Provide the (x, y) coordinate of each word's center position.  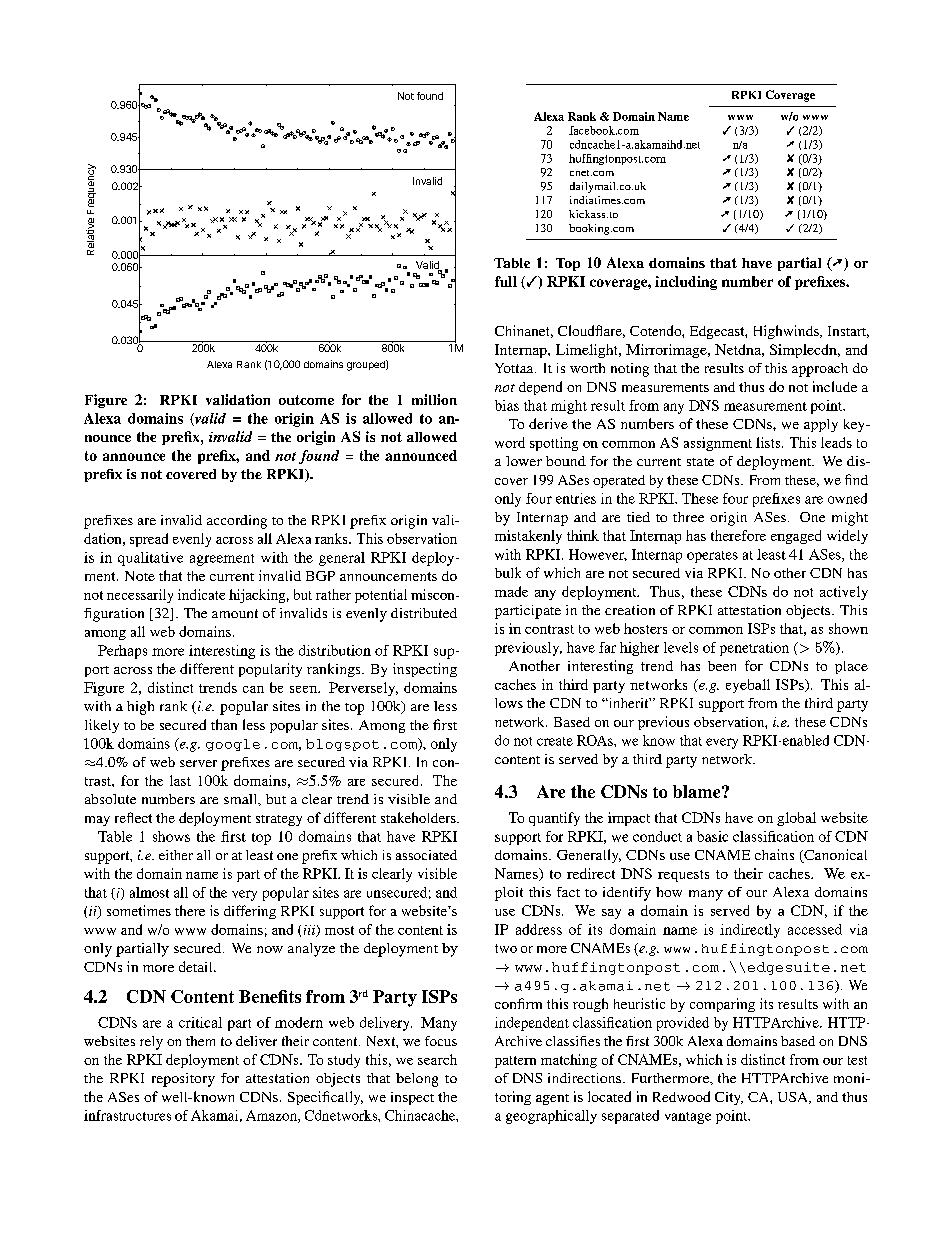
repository (183, 1080)
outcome (306, 400)
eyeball (748, 686)
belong (417, 1080)
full (506, 281)
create (555, 741)
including (686, 283)
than (224, 724)
